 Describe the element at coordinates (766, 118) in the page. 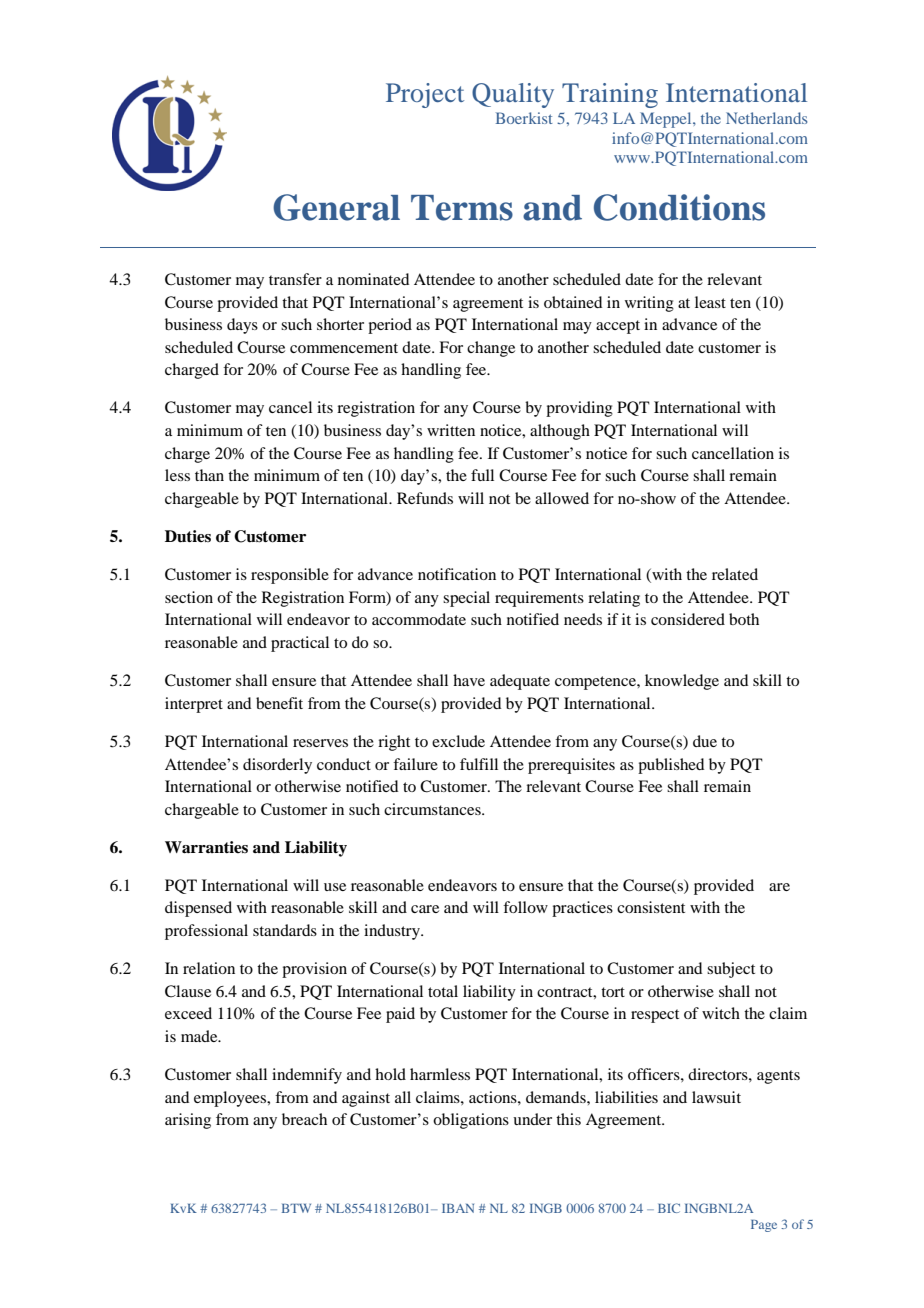

I see `Netherlands` at that location.
